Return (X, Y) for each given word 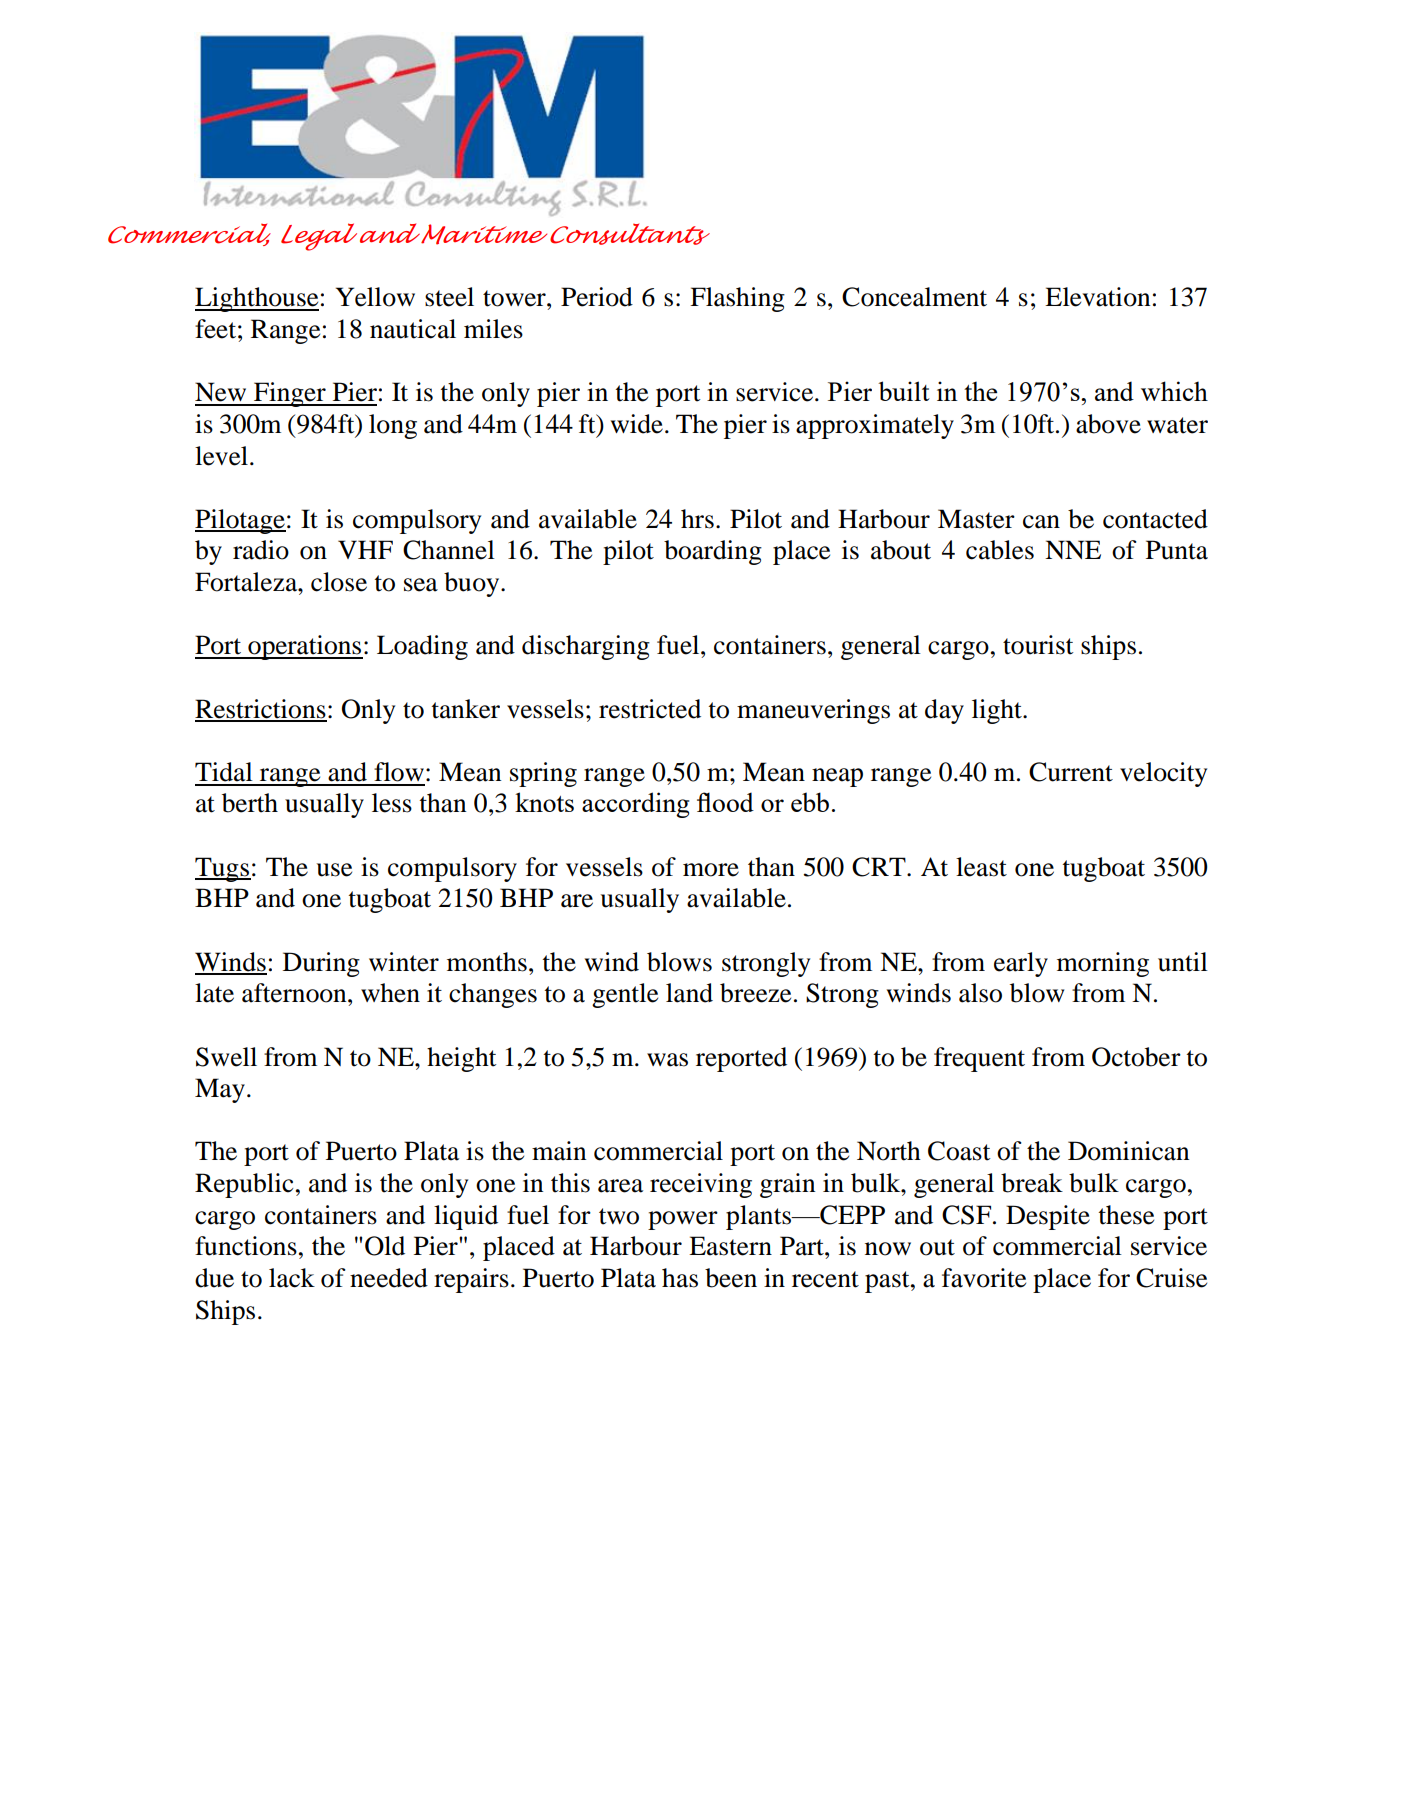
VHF (365, 549)
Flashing (737, 299)
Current (1071, 772)
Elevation (1097, 297)
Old (385, 1246)
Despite (1048, 1217)
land (689, 993)
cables (1000, 550)
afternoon (295, 993)
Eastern (730, 1246)
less (392, 803)
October (1136, 1057)
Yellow (375, 297)
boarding (713, 552)
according (635, 805)
